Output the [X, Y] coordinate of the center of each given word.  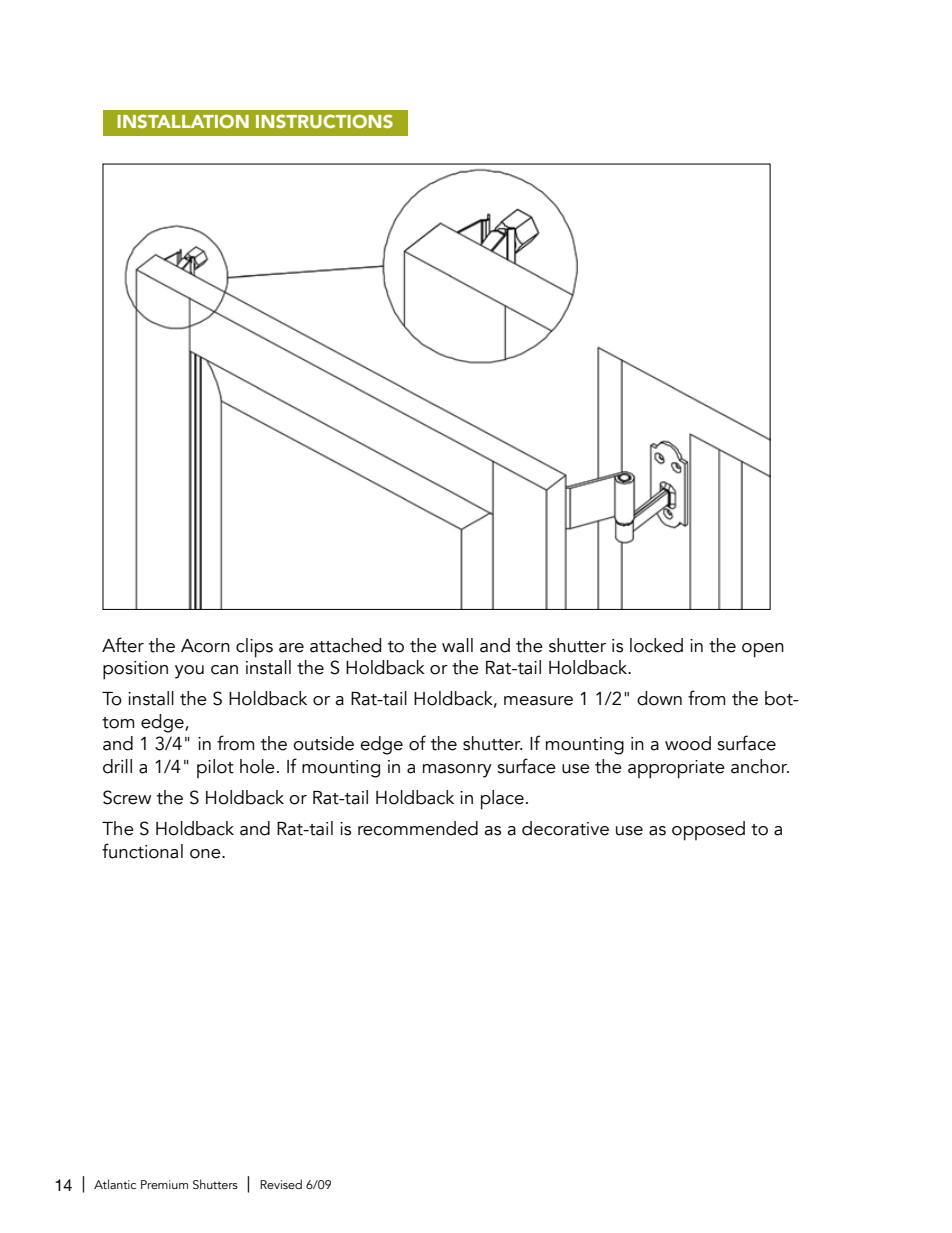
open [763, 650]
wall [457, 645]
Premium [164, 1184]
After [123, 645]
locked [656, 645]
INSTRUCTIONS [324, 121]
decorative [565, 828]
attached [345, 645]
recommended [418, 828]
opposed [708, 831]
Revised [281, 1184]
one [206, 854]
